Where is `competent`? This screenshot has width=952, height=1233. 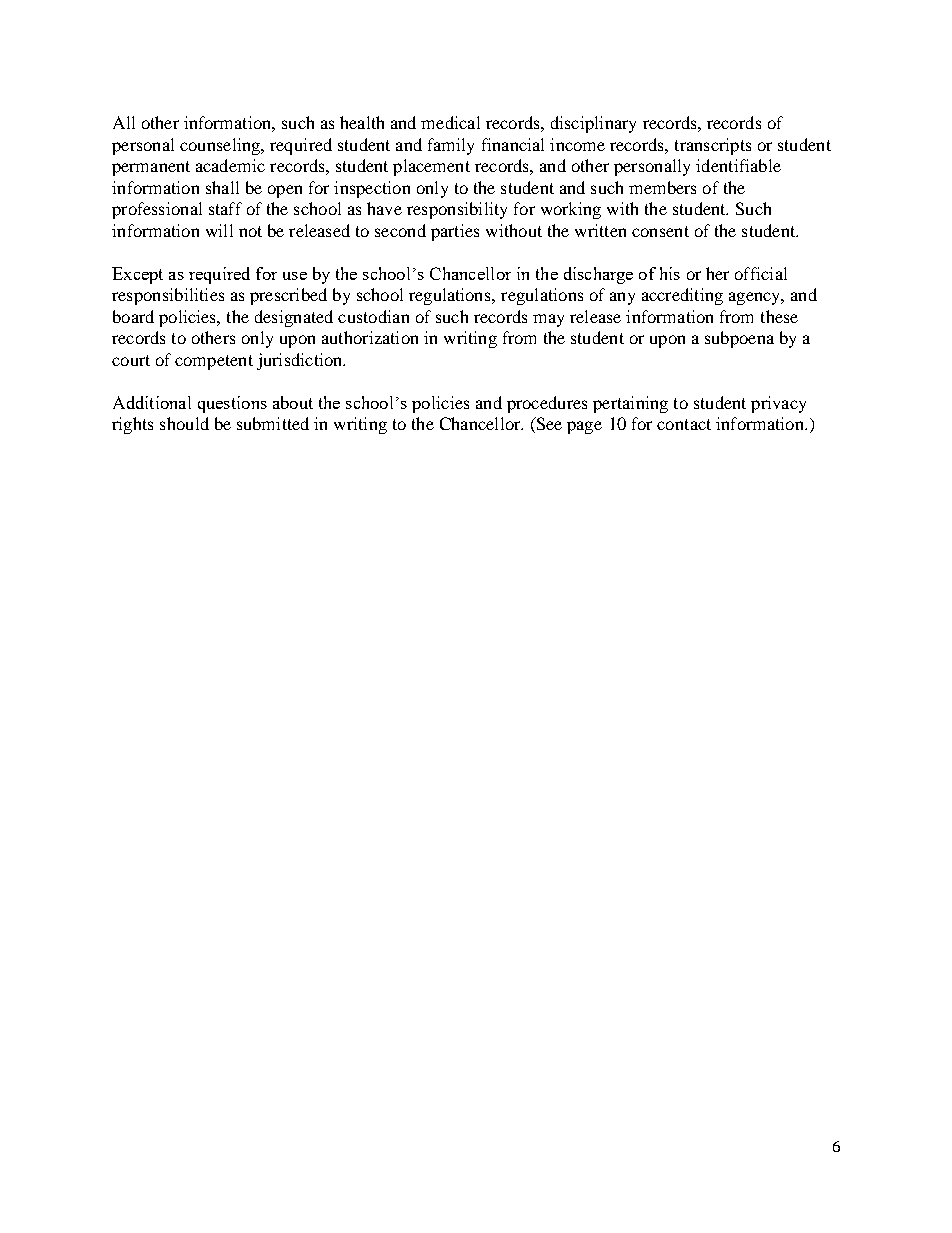
competent is located at coordinates (214, 362).
